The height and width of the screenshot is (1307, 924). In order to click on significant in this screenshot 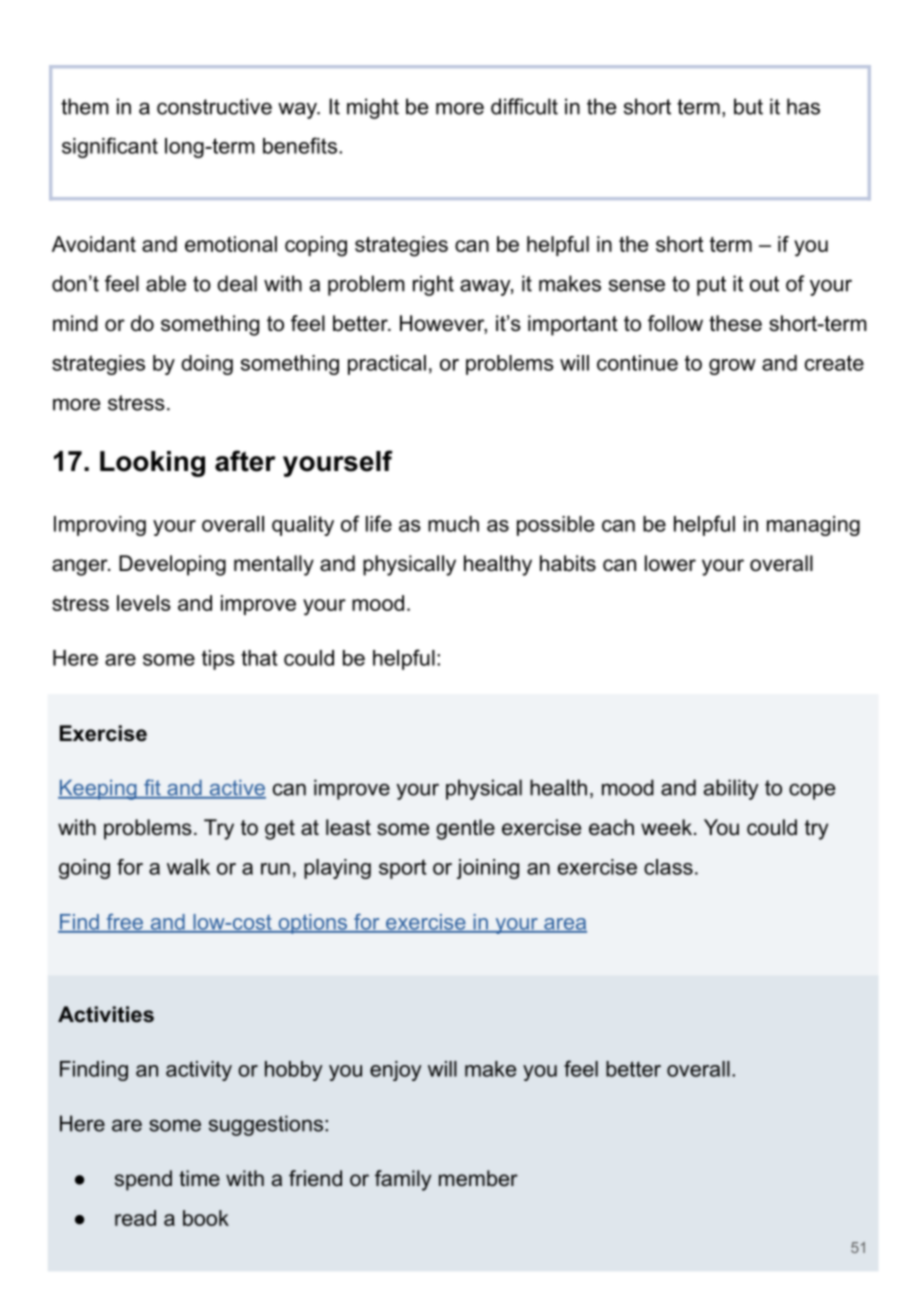, I will do `click(110, 147)`.
